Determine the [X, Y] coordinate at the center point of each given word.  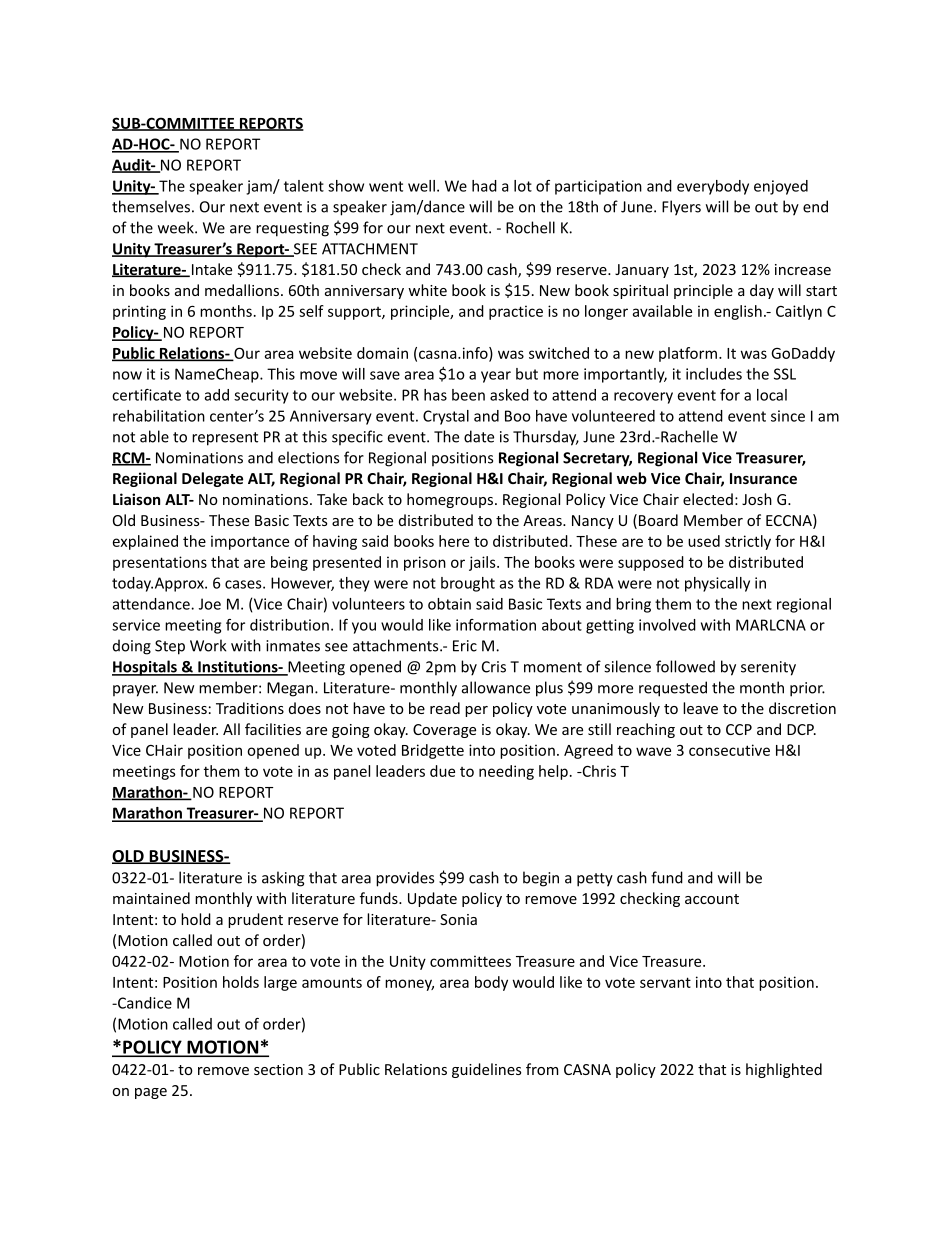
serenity [768, 668]
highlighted [784, 1070]
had [484, 186]
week [177, 227]
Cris [494, 667]
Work [208, 645]
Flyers [681, 208]
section [278, 1069]
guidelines [486, 1070]
